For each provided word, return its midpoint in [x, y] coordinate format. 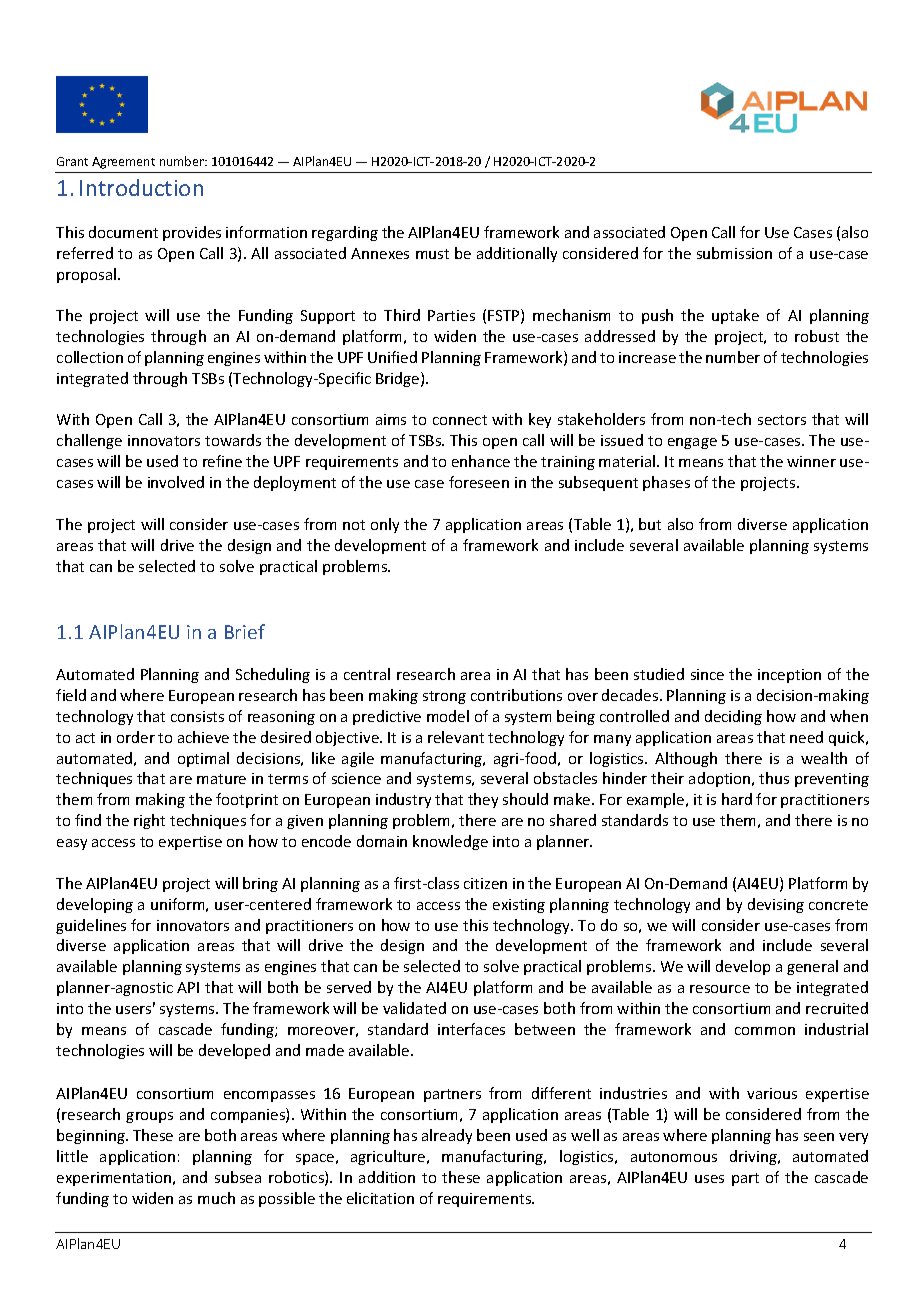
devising [776, 905]
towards [233, 440]
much [216, 1198]
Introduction [141, 187]
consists [197, 716]
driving [754, 1157]
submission [734, 253]
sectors [782, 420]
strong [444, 697]
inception [789, 676]
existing [519, 906]
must [432, 254]
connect [460, 420]
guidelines [91, 926]
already [447, 1136]
